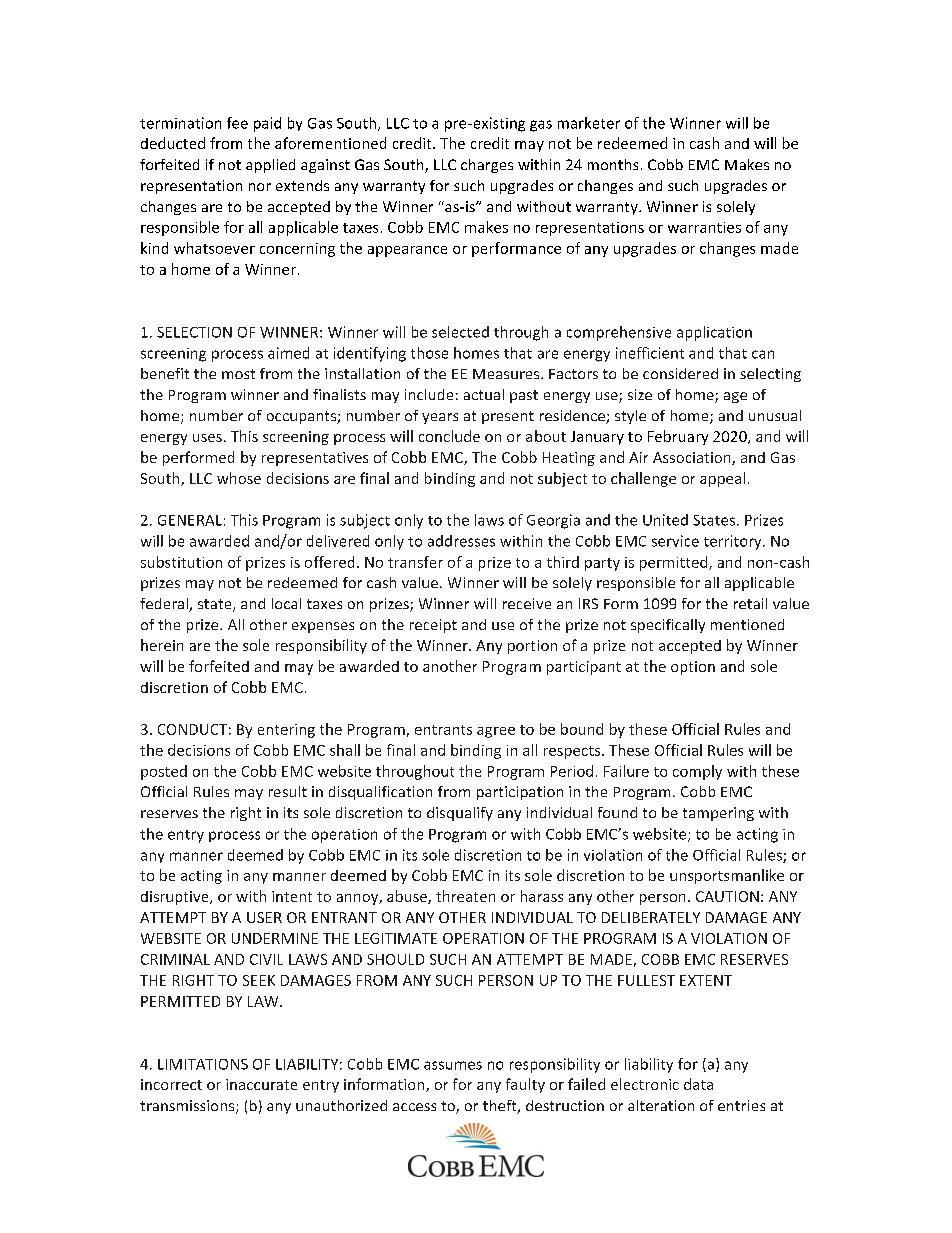 The image size is (952, 1233). I want to click on SELECTION, so click(194, 332).
